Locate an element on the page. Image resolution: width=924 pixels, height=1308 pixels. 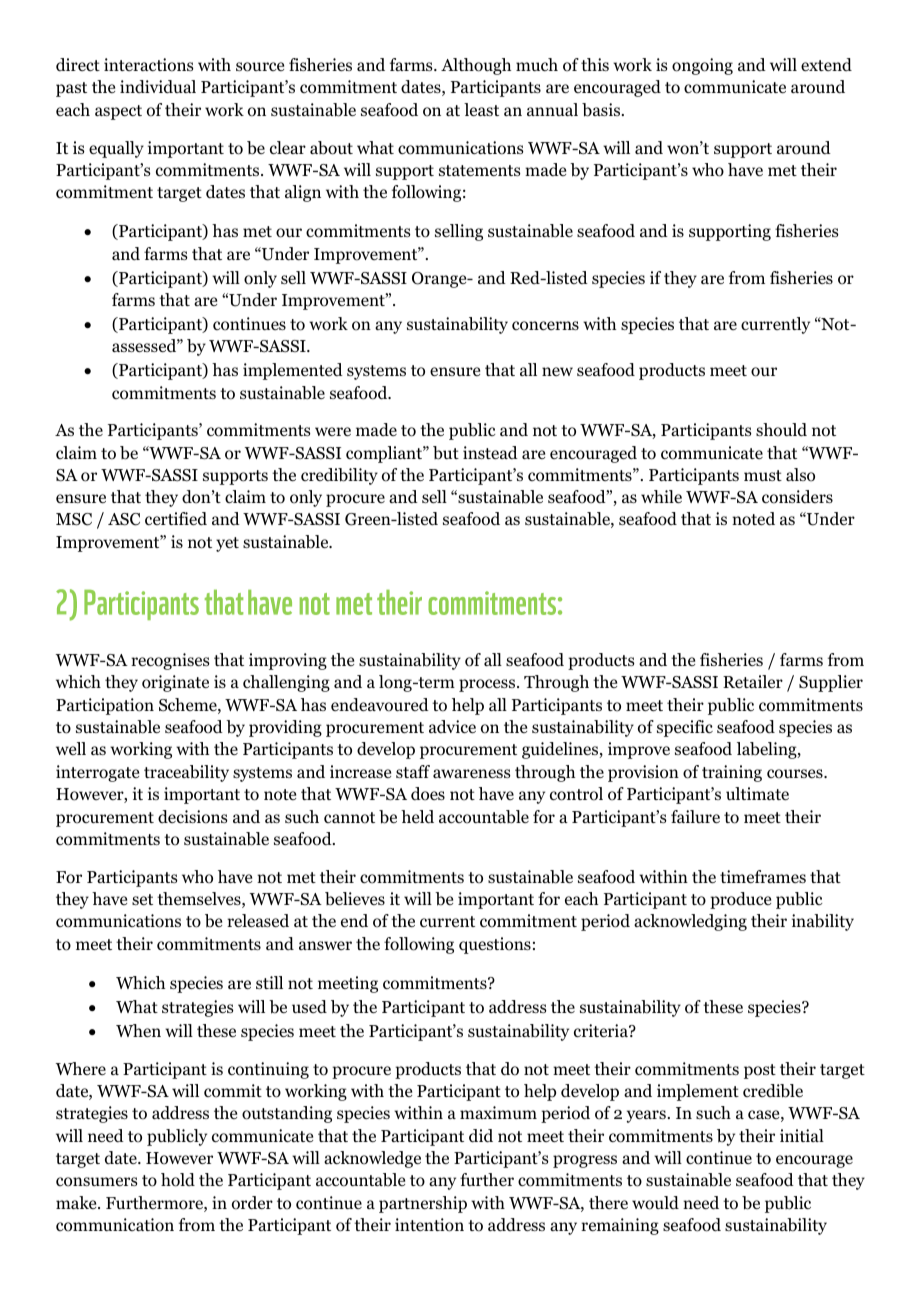
Retailer is located at coordinates (753, 681).
